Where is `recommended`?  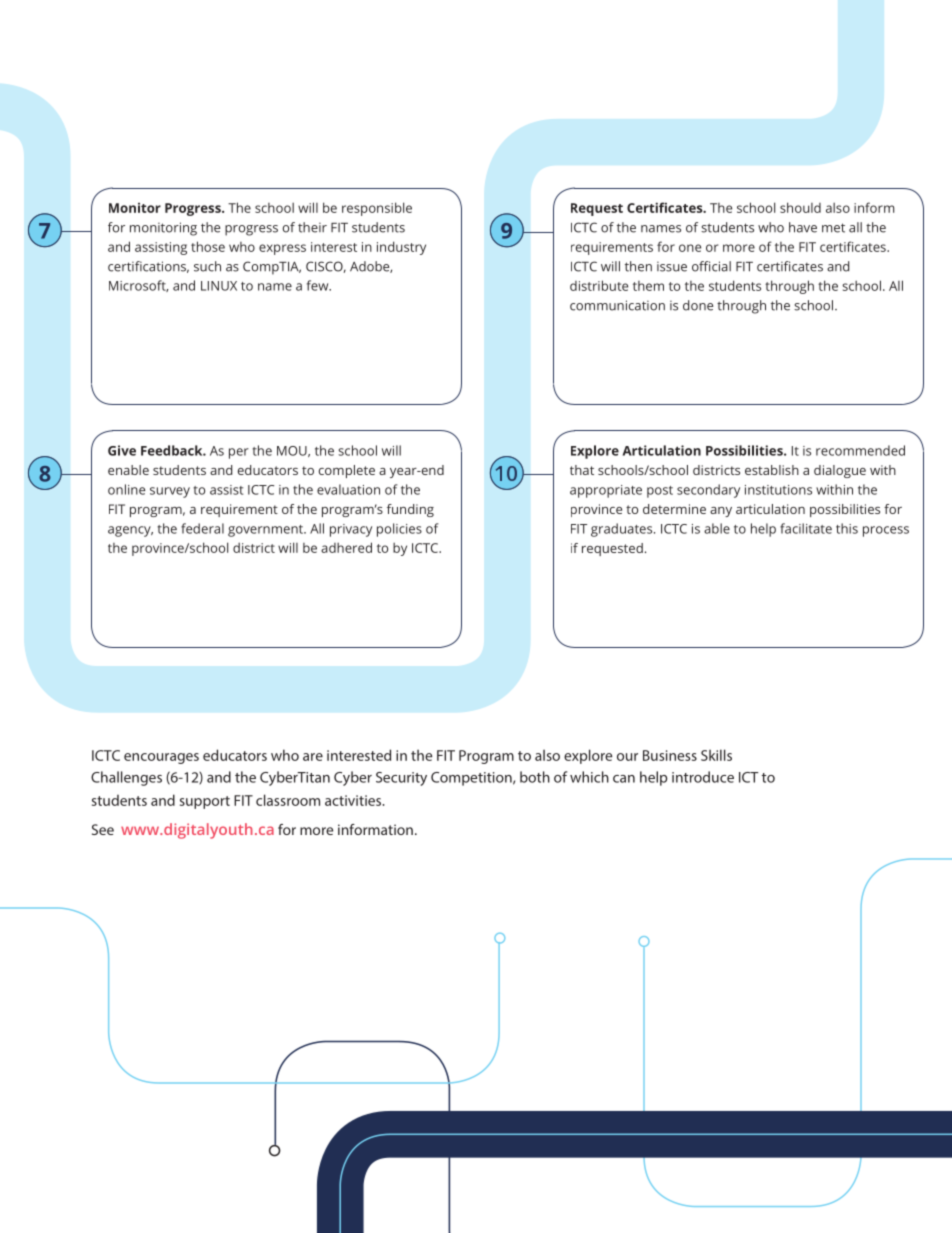
recommended is located at coordinates (860, 450).
